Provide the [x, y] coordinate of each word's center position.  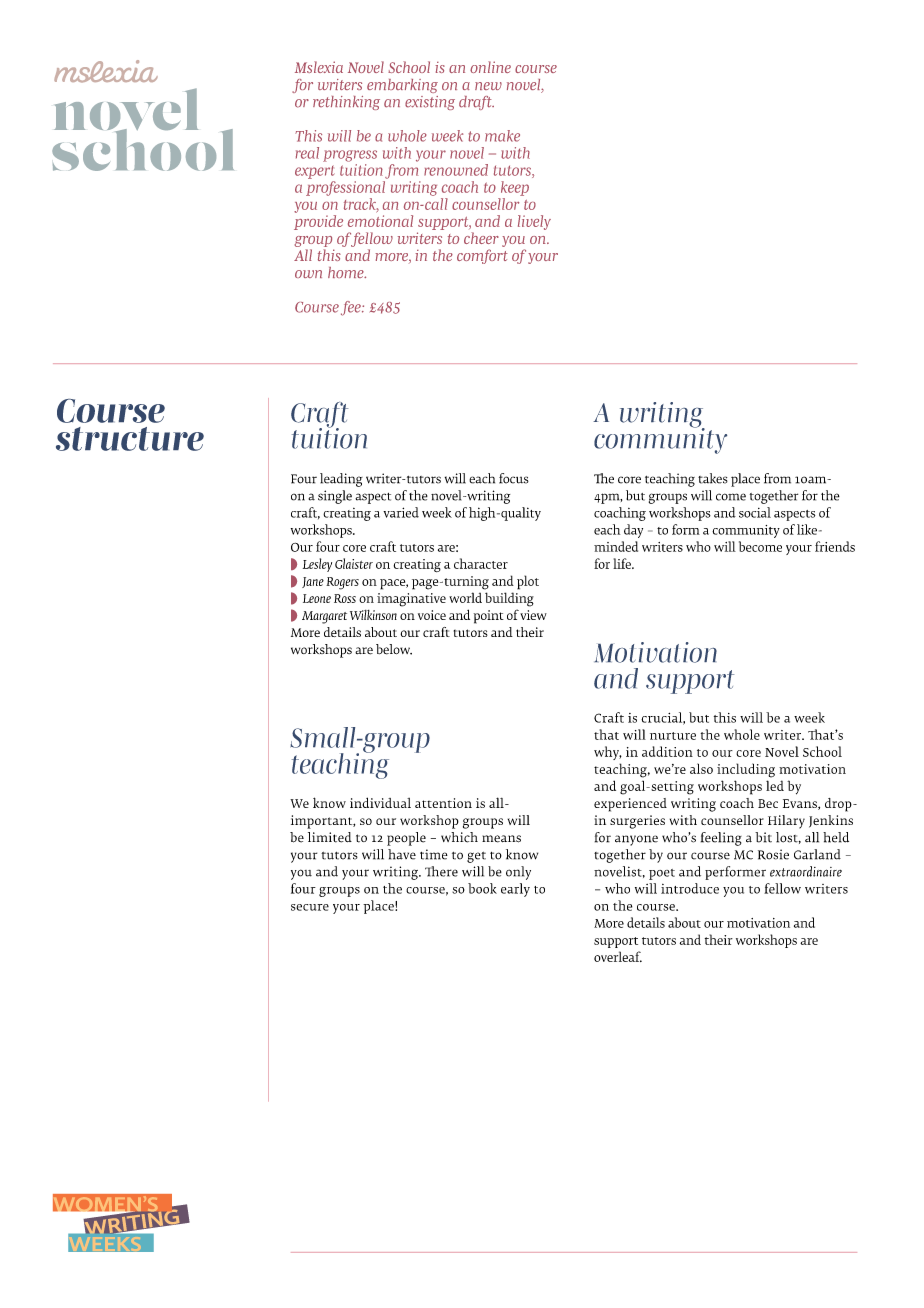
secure [310, 907]
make [502, 136]
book [482, 888]
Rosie [773, 854]
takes [713, 478]
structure [130, 439]
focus [514, 478]
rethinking [346, 103]
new [488, 86]
